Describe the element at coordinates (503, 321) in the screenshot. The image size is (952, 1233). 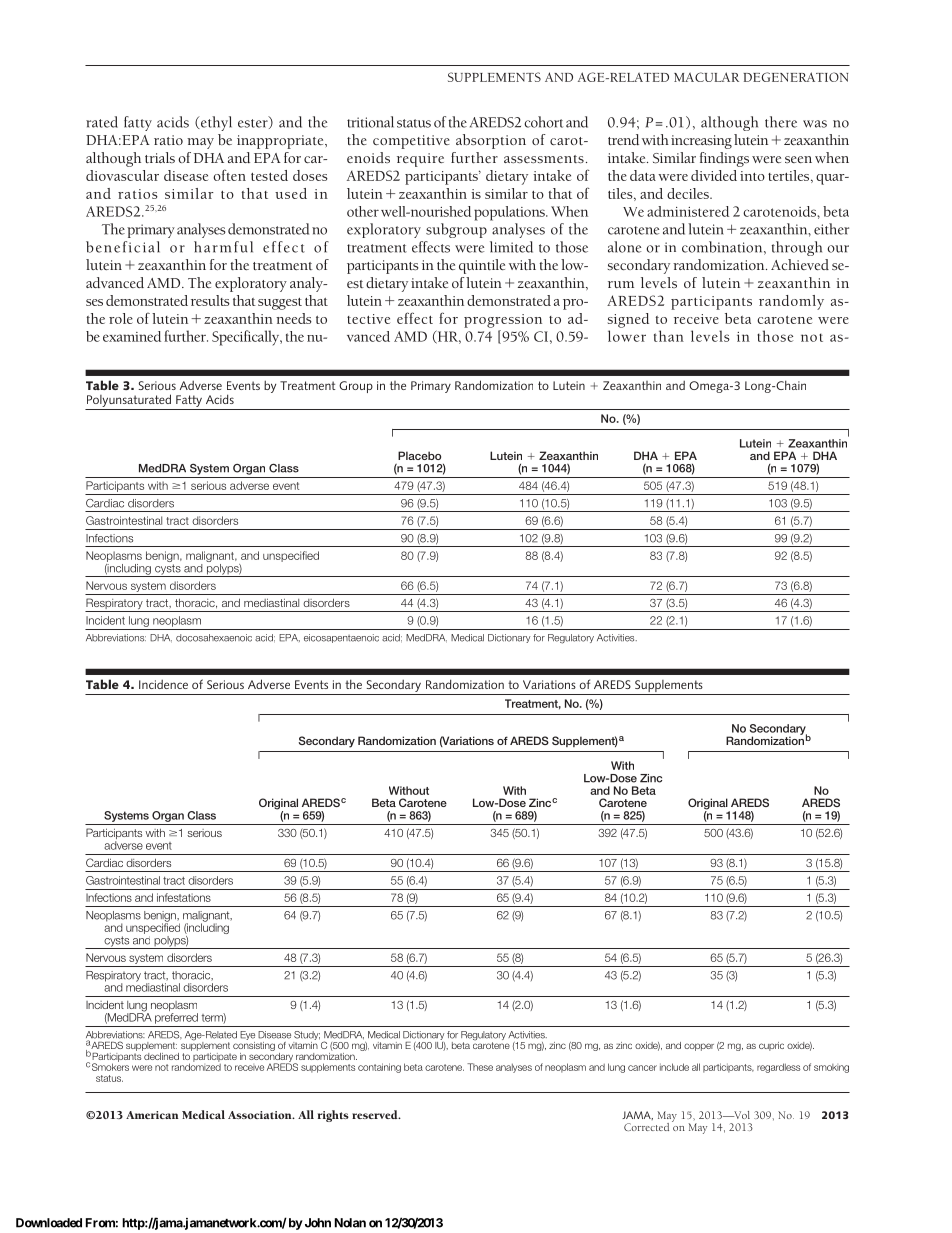
I see `progression` at that location.
